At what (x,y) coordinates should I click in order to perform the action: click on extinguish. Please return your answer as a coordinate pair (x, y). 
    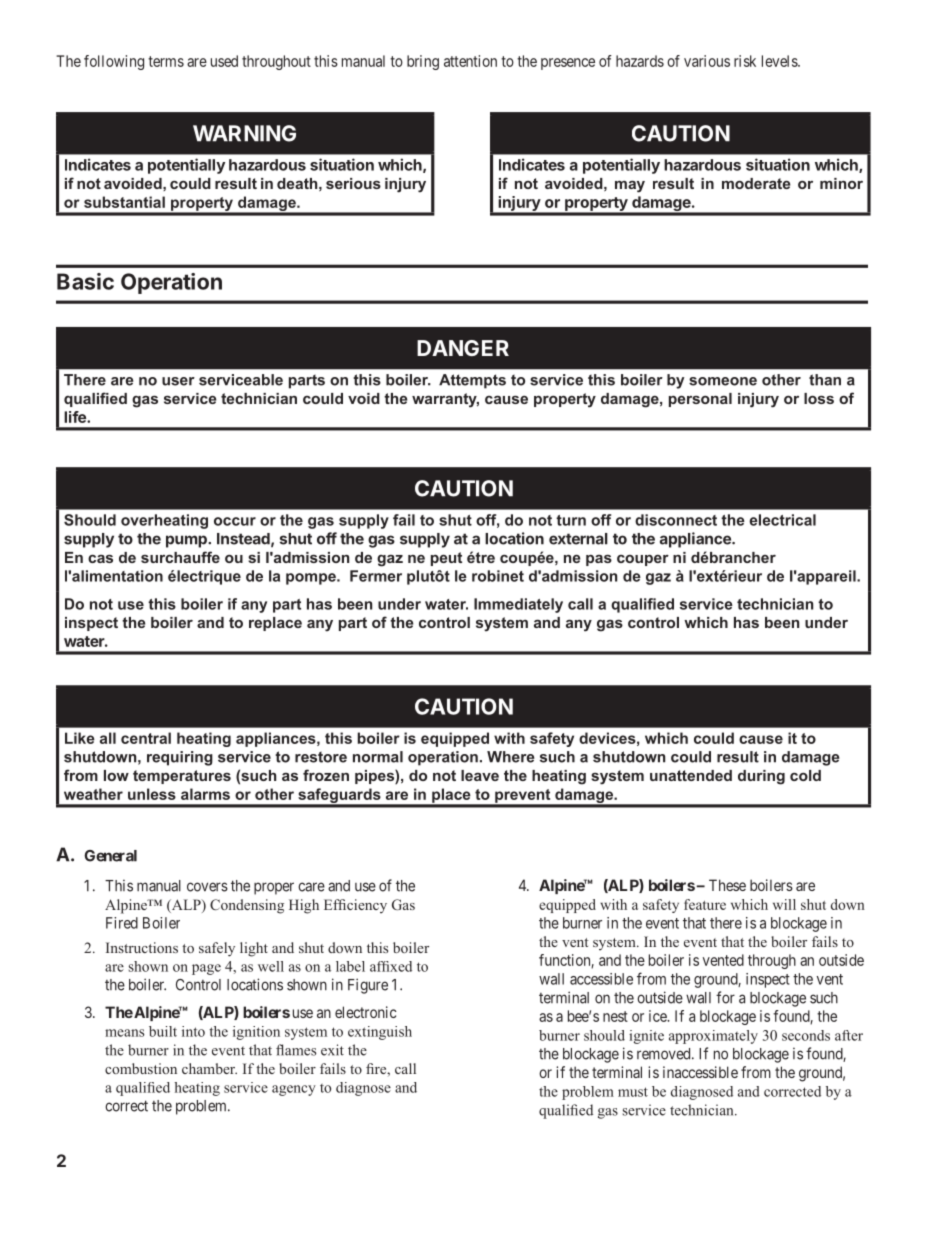
    Looking at the image, I should click on (380, 1033).
